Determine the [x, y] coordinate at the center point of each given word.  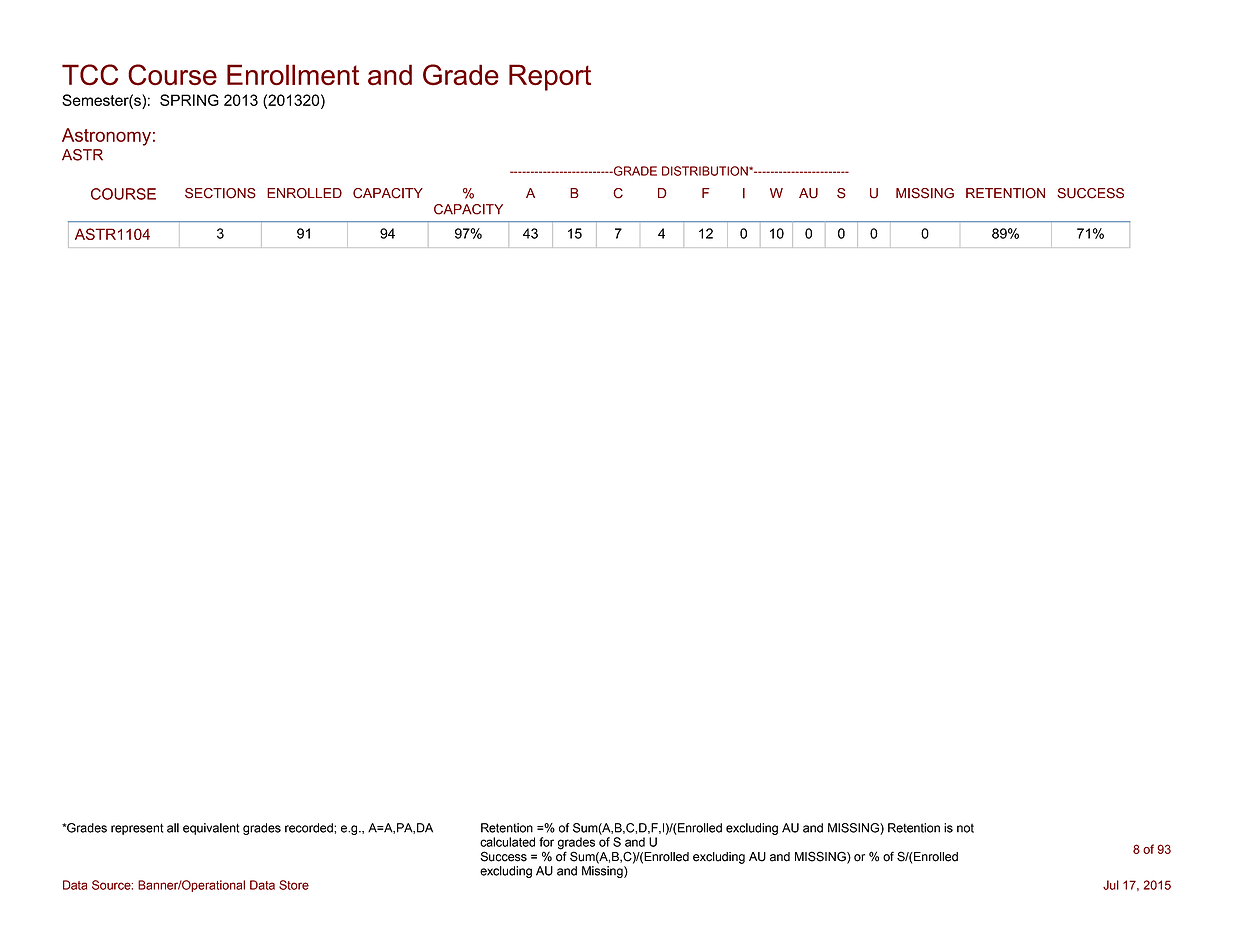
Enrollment [293, 75]
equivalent [211, 829]
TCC [90, 75]
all [173, 828]
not [965, 828]
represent [137, 829]
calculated [507, 842]
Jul [1111, 885]
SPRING [189, 100]
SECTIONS [220, 193]
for [546, 842]
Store [294, 885]
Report [550, 77]
